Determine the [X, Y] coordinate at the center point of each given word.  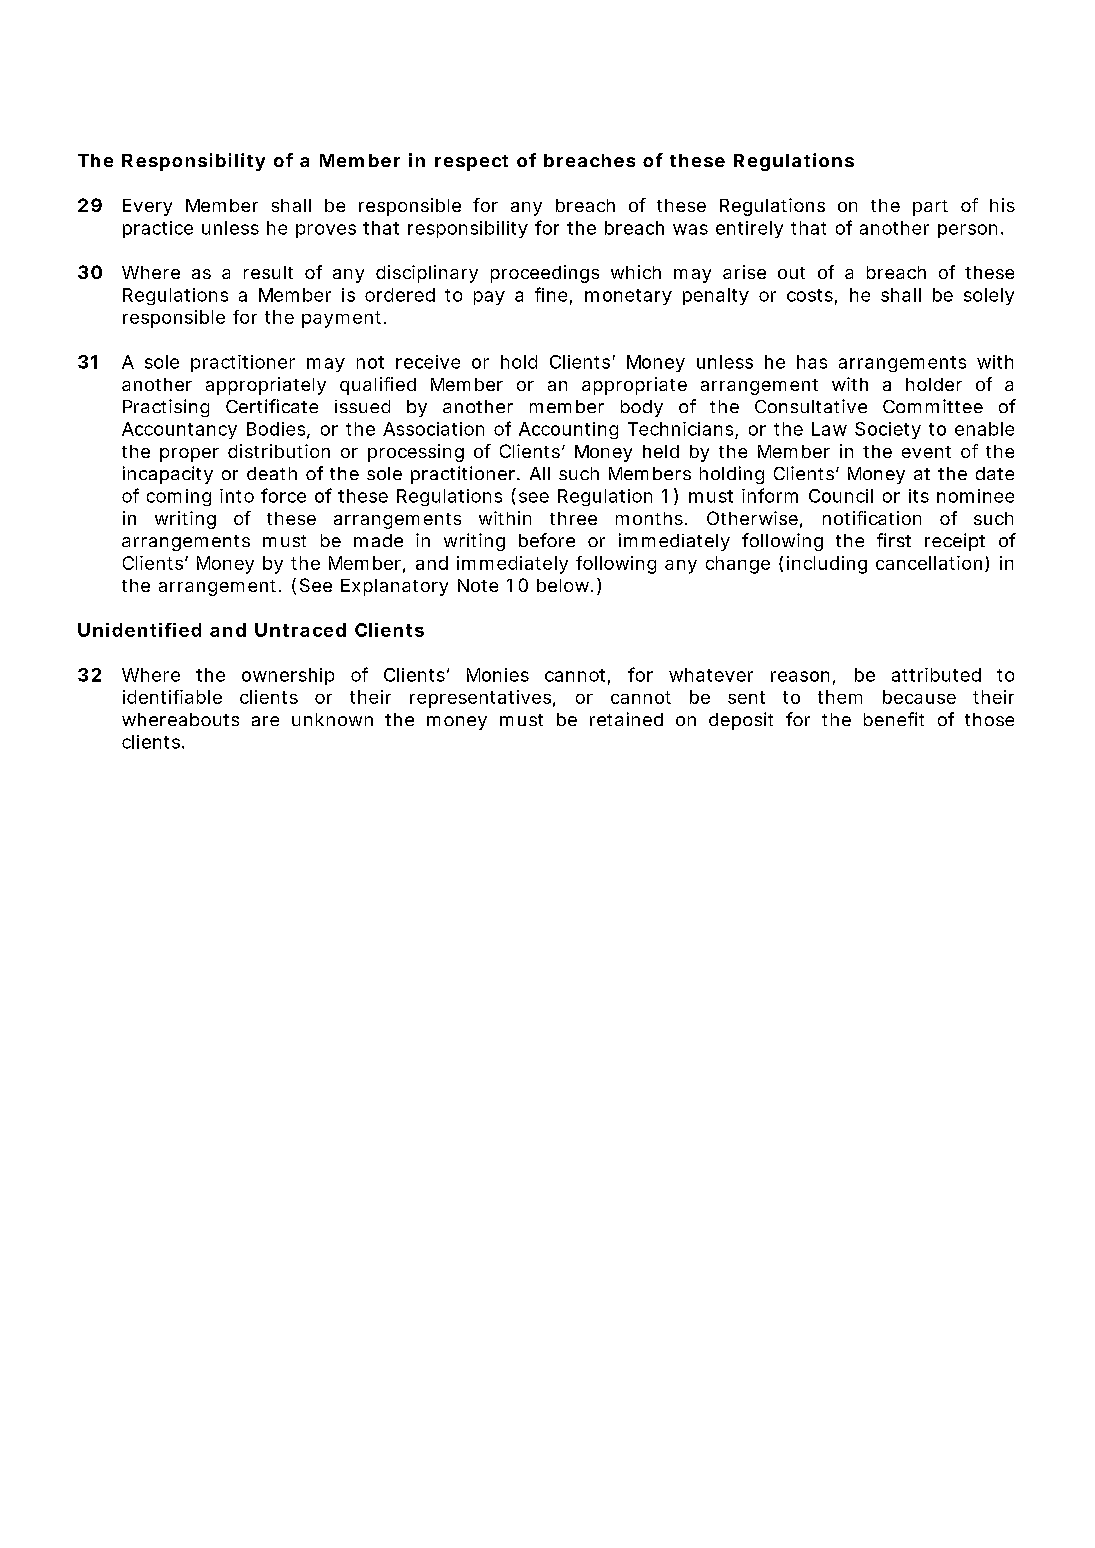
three [573, 518]
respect [471, 163]
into [237, 496]
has [812, 362]
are [265, 721]
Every [147, 207]
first [894, 540]
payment [343, 319]
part [930, 208]
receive [428, 362]
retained [626, 719]
